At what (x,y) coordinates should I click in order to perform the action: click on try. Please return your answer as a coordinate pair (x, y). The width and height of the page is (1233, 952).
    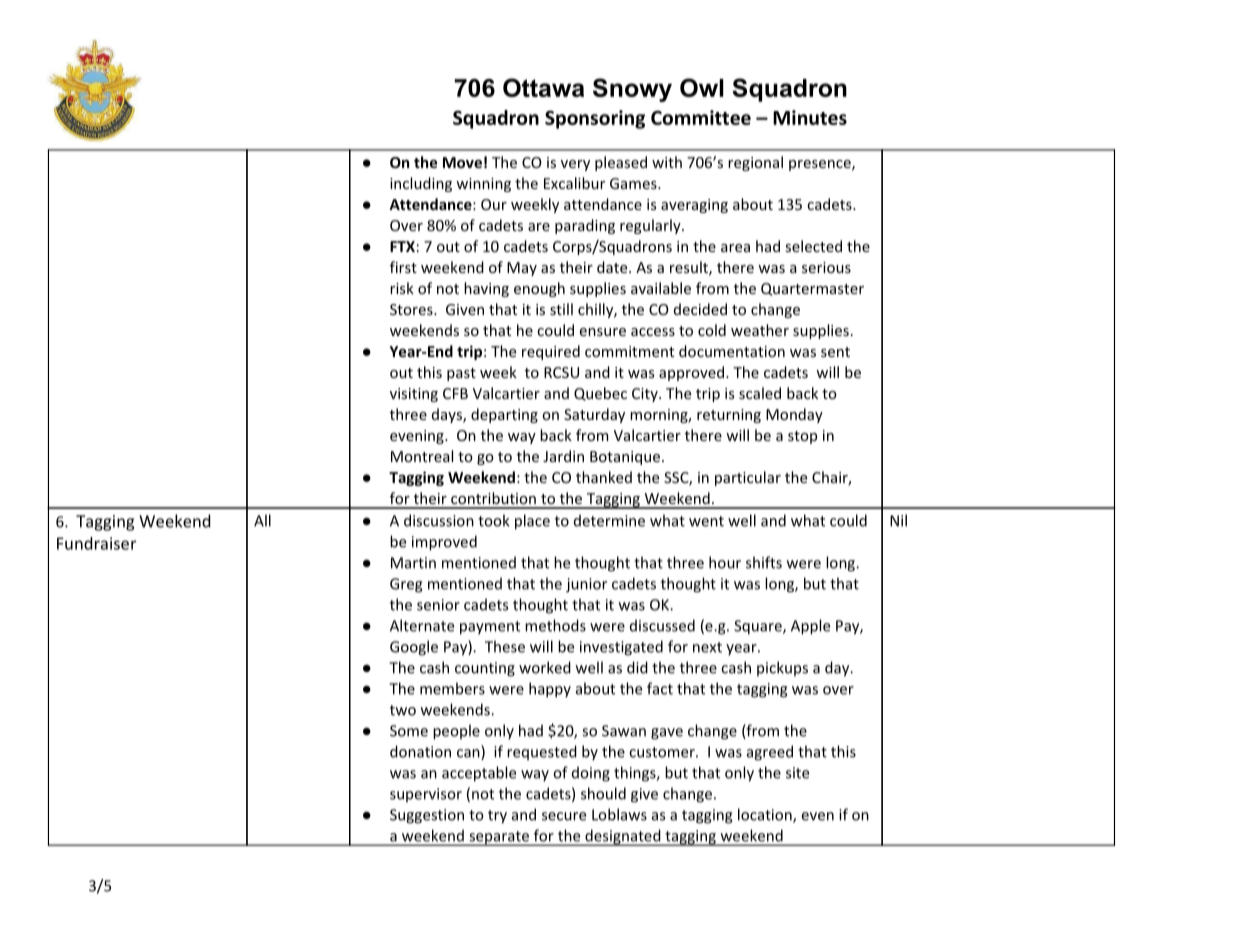
    Looking at the image, I should click on (497, 817).
